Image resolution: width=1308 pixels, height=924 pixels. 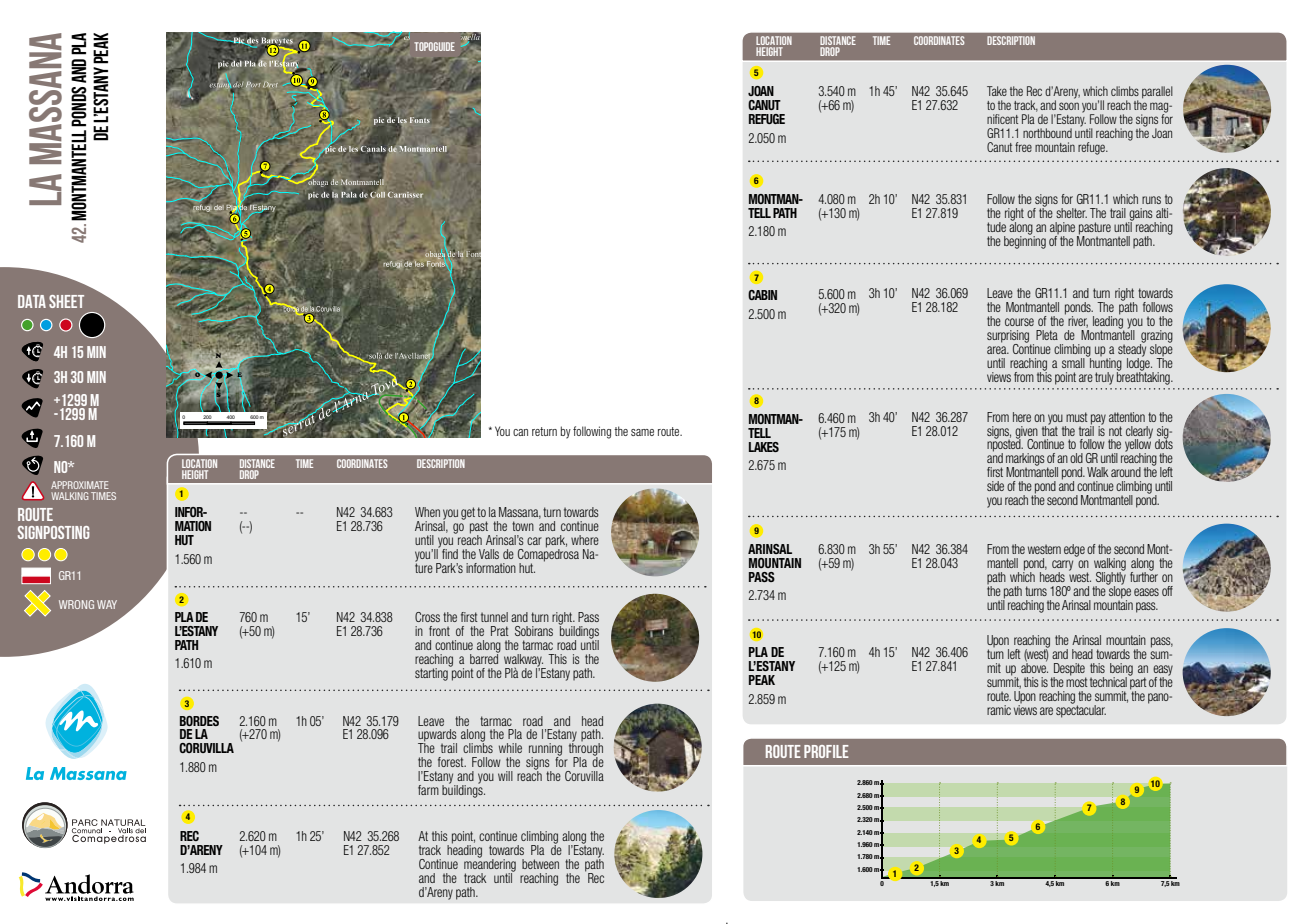 I want to click on soon, so click(x=1069, y=106).
